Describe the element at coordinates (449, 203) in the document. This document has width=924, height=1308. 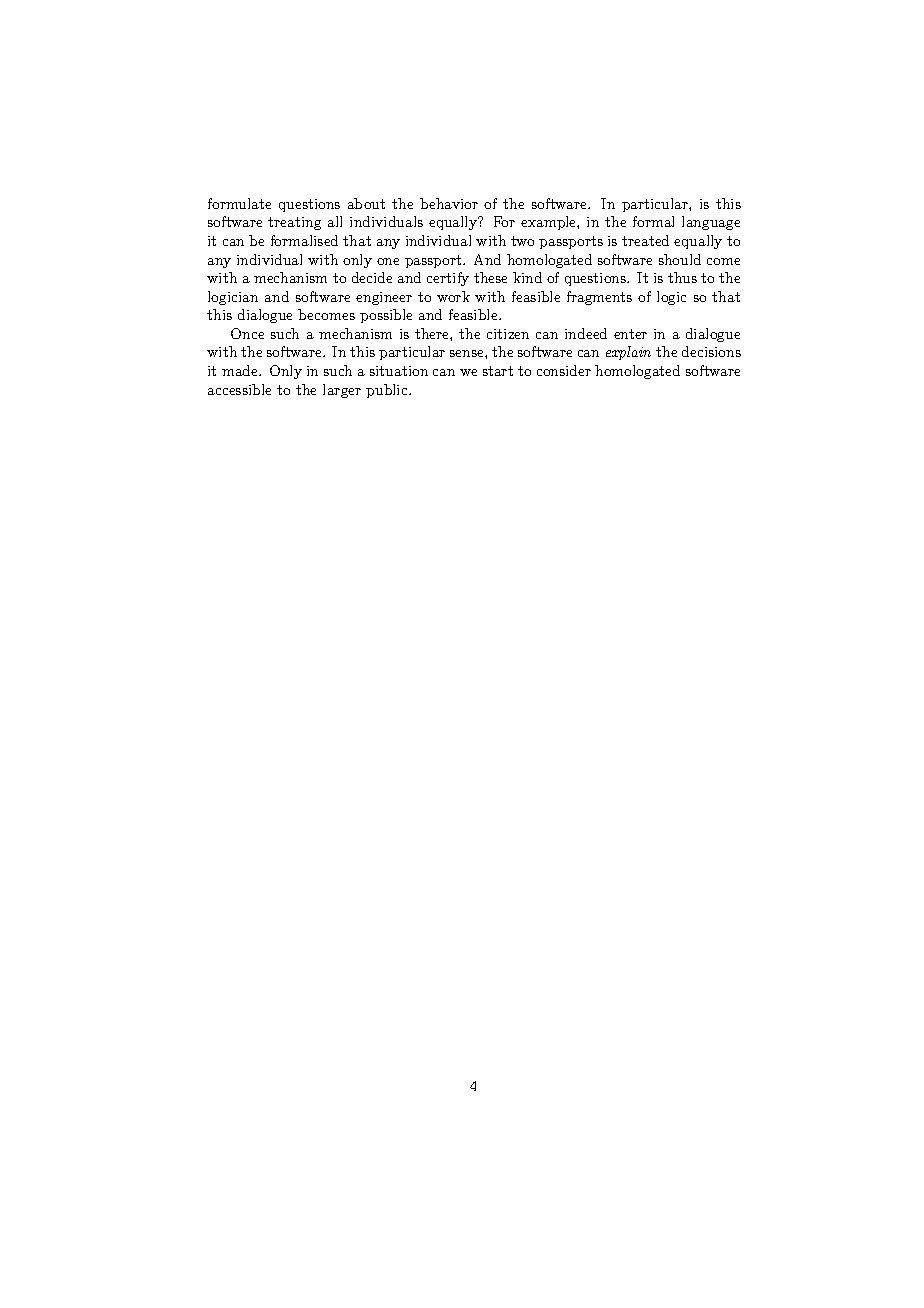
I see `behavior` at that location.
